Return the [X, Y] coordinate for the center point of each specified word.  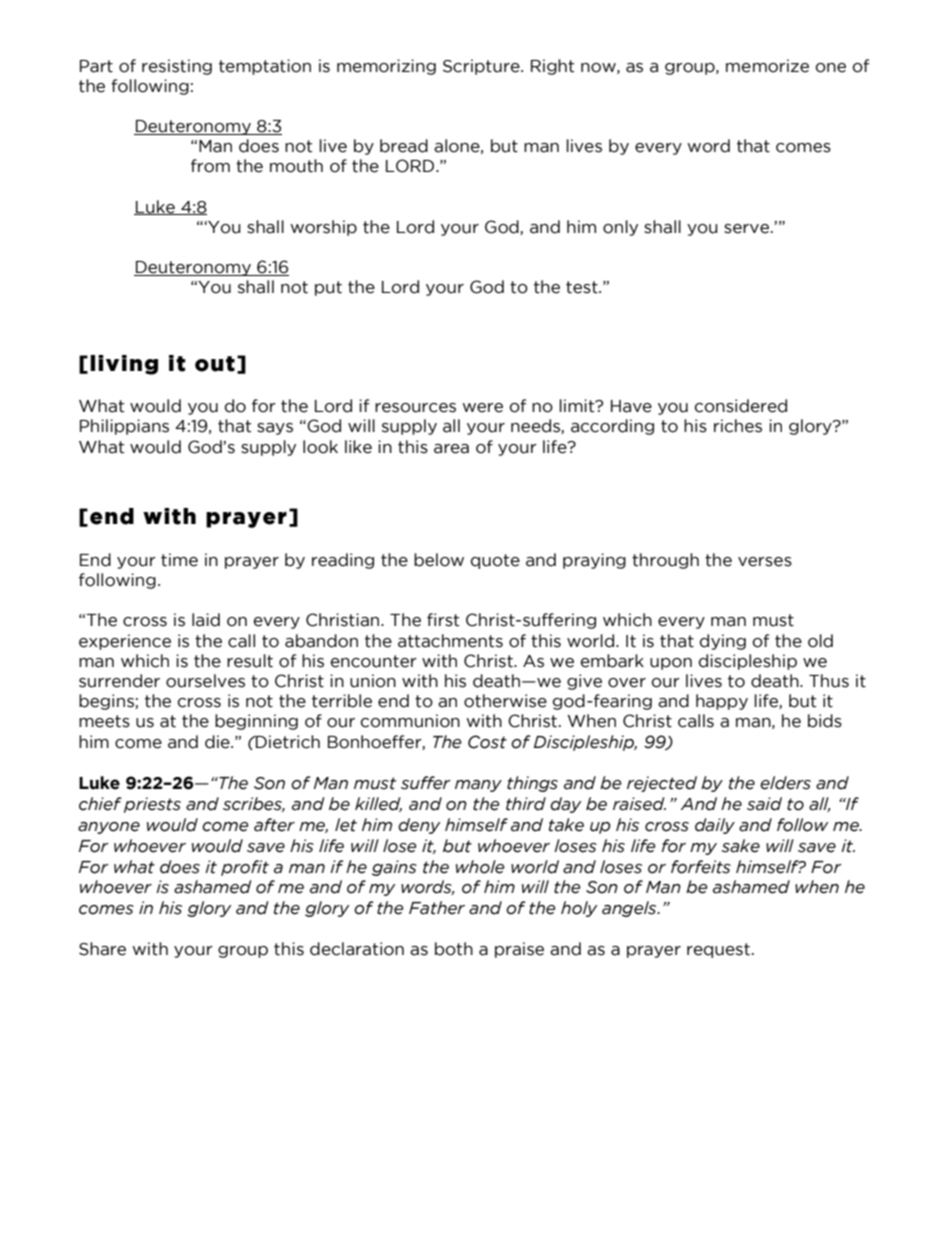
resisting [177, 67]
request [718, 950]
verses [765, 562]
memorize [767, 66]
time [179, 560]
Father [437, 908]
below [439, 560]
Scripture [482, 67]
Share [102, 949]
